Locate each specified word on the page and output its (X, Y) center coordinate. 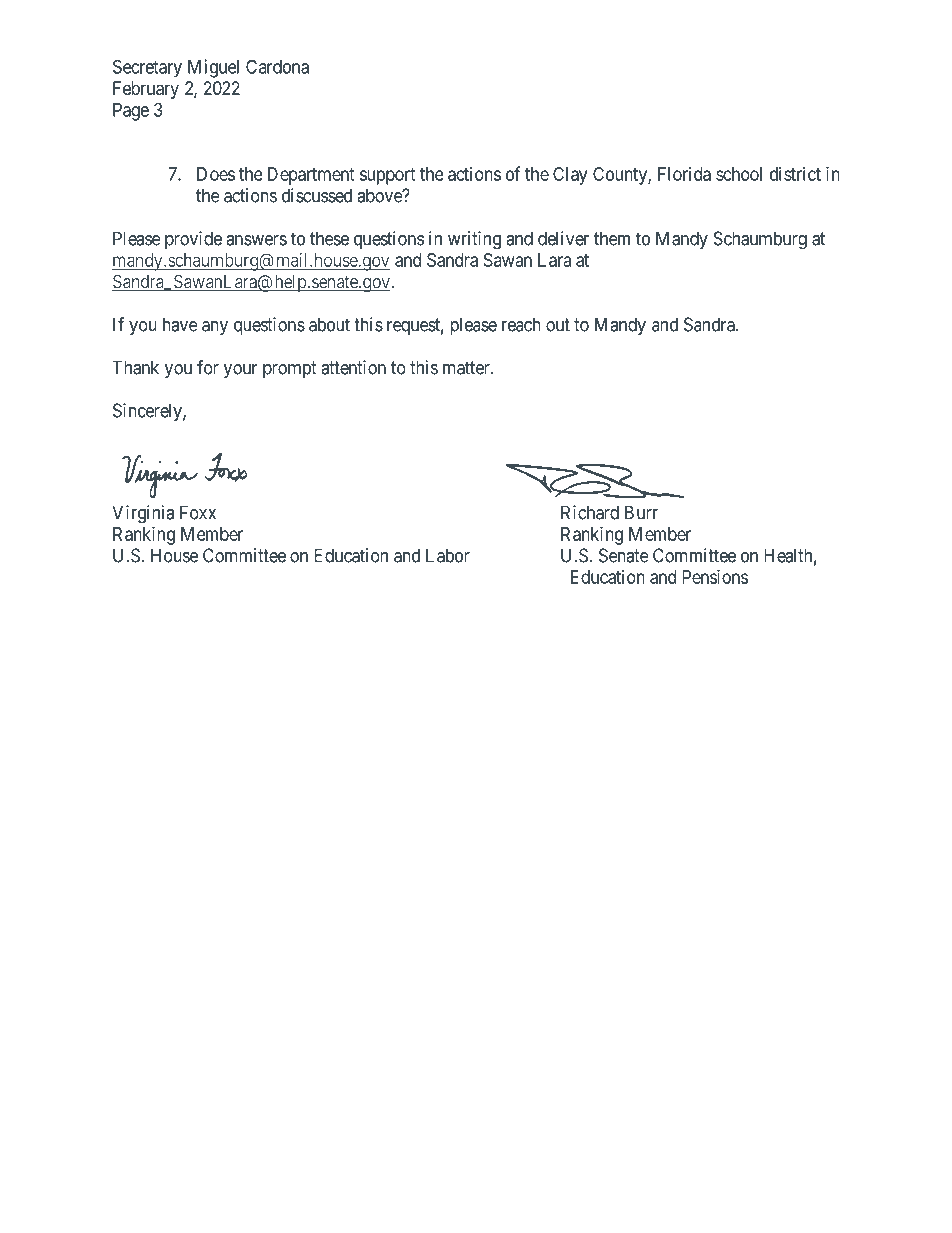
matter (467, 368)
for (208, 367)
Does (216, 174)
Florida (684, 174)
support (388, 176)
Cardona (277, 66)
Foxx (198, 512)
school (739, 174)
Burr (641, 512)
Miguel (213, 68)
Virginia (143, 514)
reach (521, 324)
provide (193, 240)
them (612, 238)
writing (474, 240)
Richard (590, 512)
